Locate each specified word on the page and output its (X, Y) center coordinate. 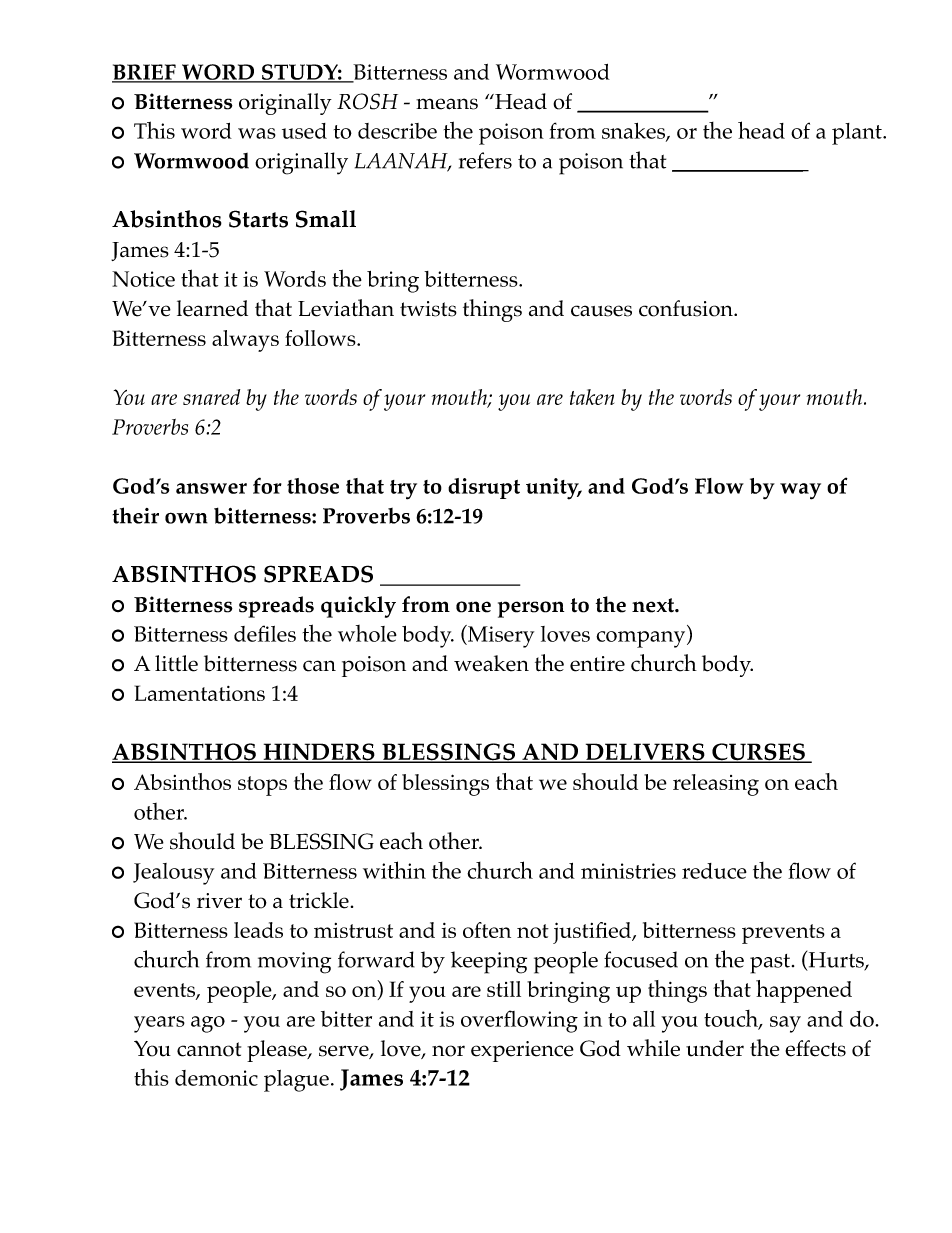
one (473, 607)
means (447, 104)
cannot (209, 1049)
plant (858, 134)
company (642, 639)
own (186, 518)
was (257, 133)
